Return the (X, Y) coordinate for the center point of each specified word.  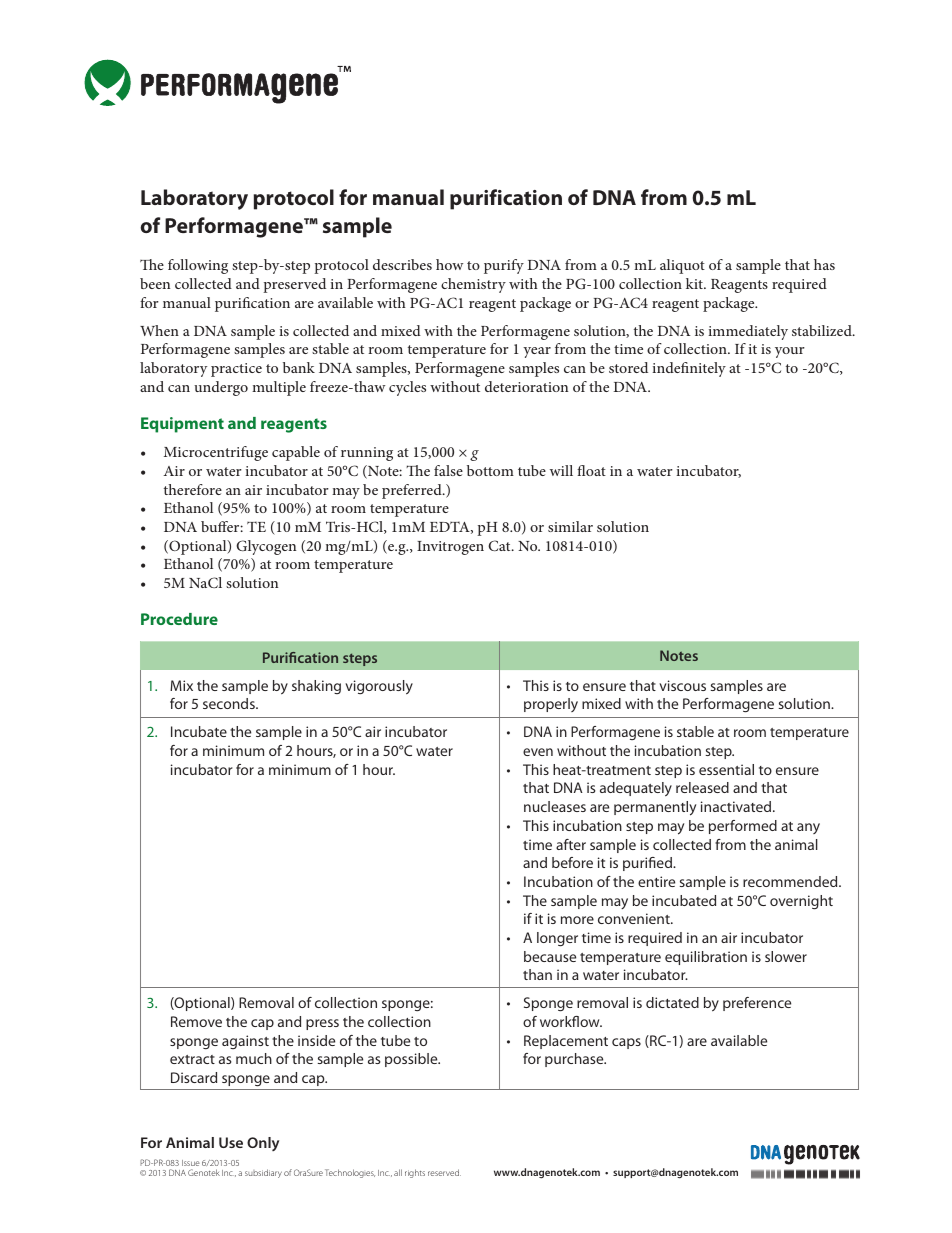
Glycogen (266, 547)
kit (695, 283)
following (198, 266)
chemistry (473, 285)
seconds (230, 703)
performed (743, 827)
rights (415, 1173)
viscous (682, 685)
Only (263, 1144)
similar (570, 526)
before (572, 862)
